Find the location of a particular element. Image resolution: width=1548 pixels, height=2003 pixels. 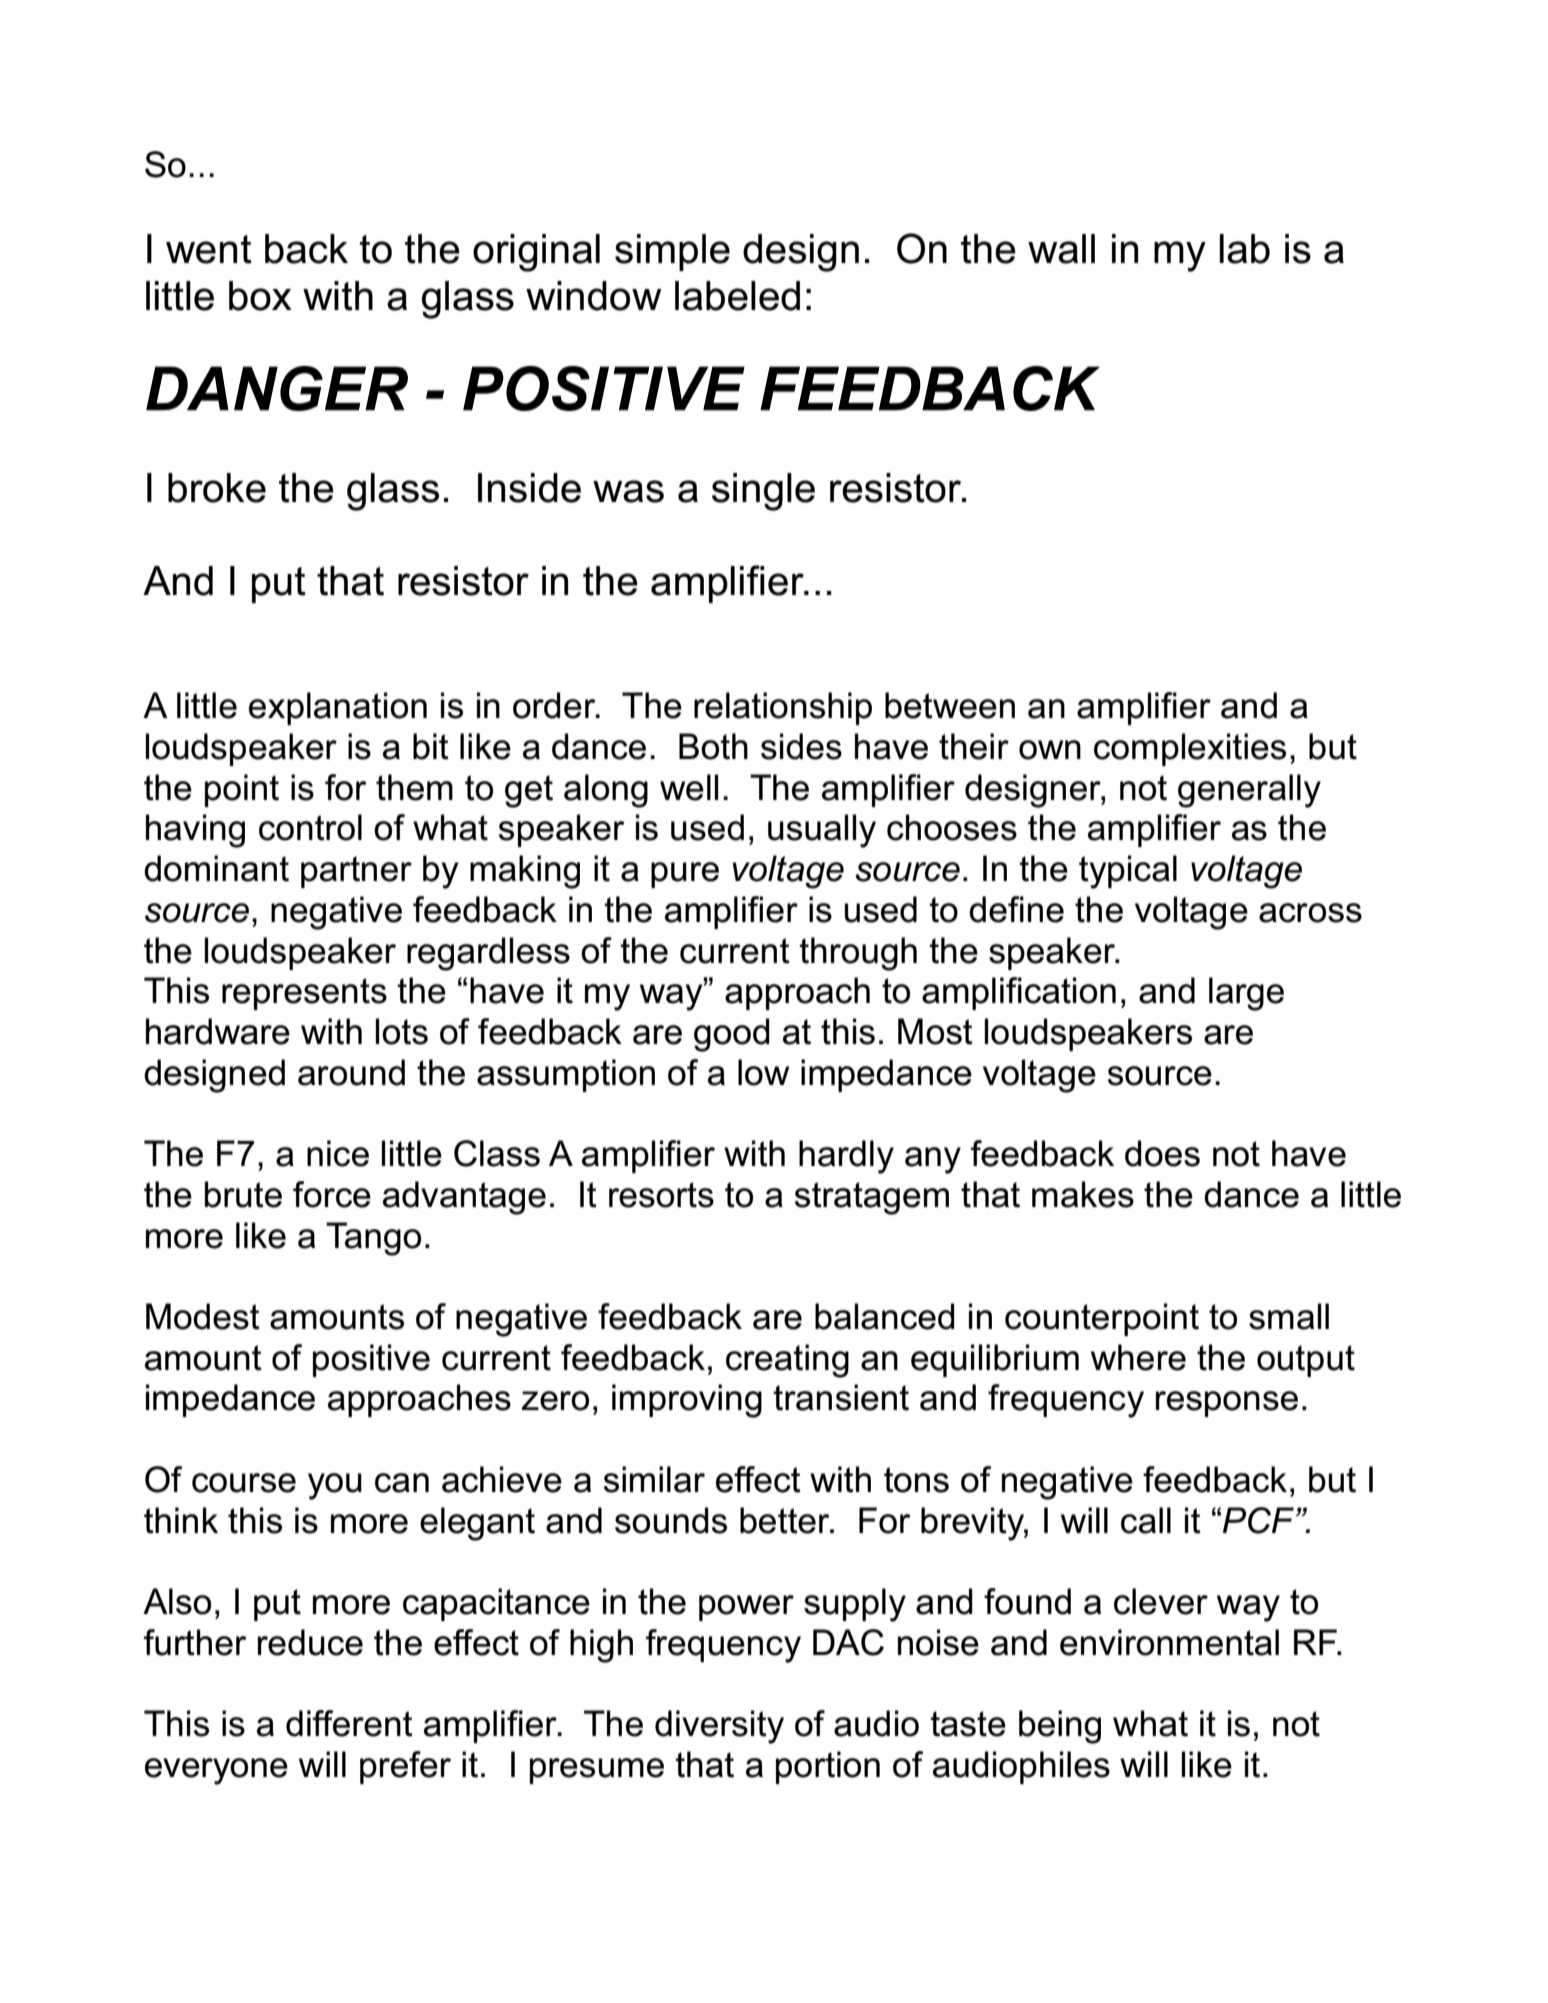

explanation is located at coordinates (338, 708).
